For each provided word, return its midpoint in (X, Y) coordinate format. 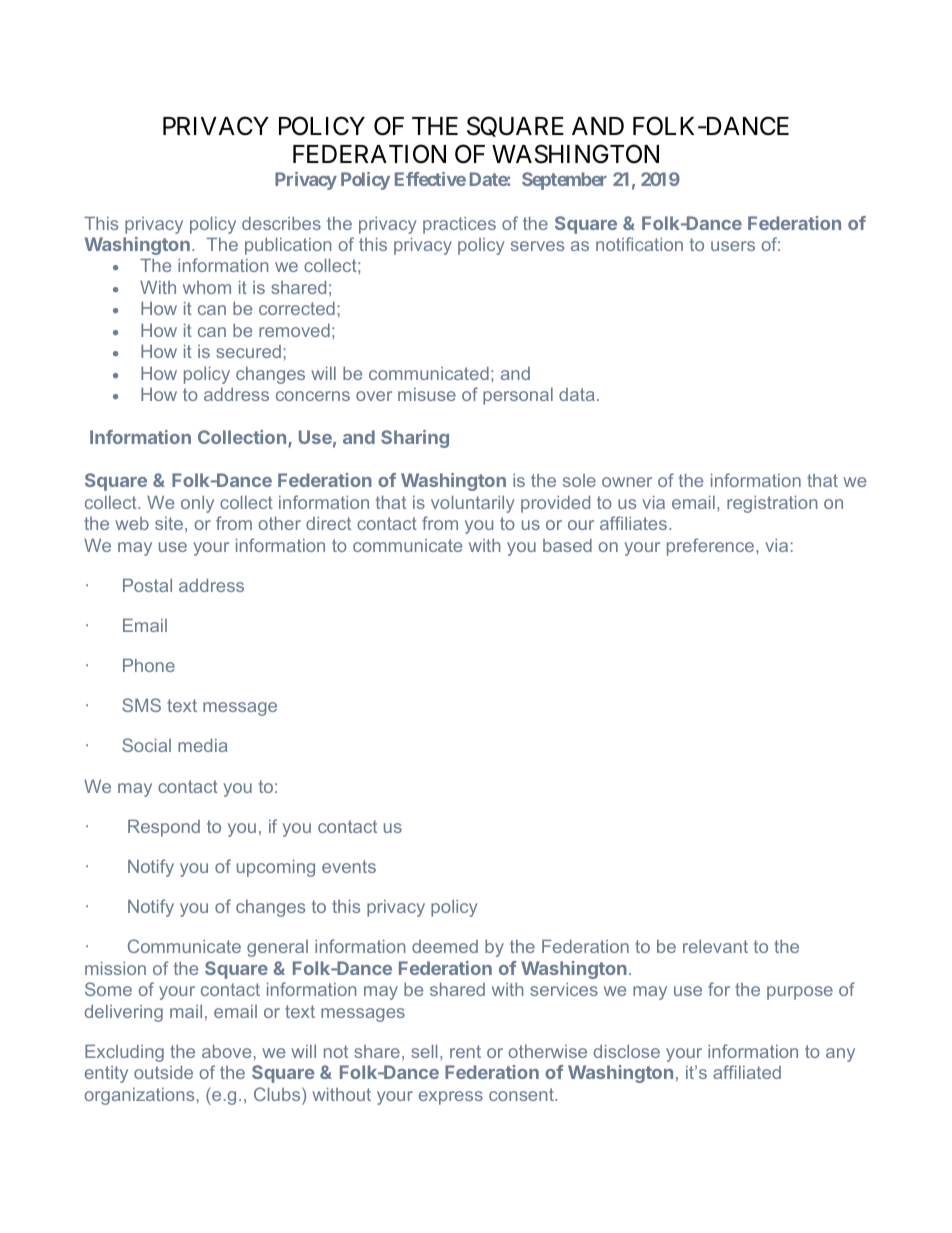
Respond (164, 828)
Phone (149, 665)
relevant (715, 946)
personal (518, 396)
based (567, 545)
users (733, 246)
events (349, 866)
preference (712, 547)
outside (163, 1072)
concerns (313, 396)
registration (772, 504)
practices (459, 225)
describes (281, 223)
